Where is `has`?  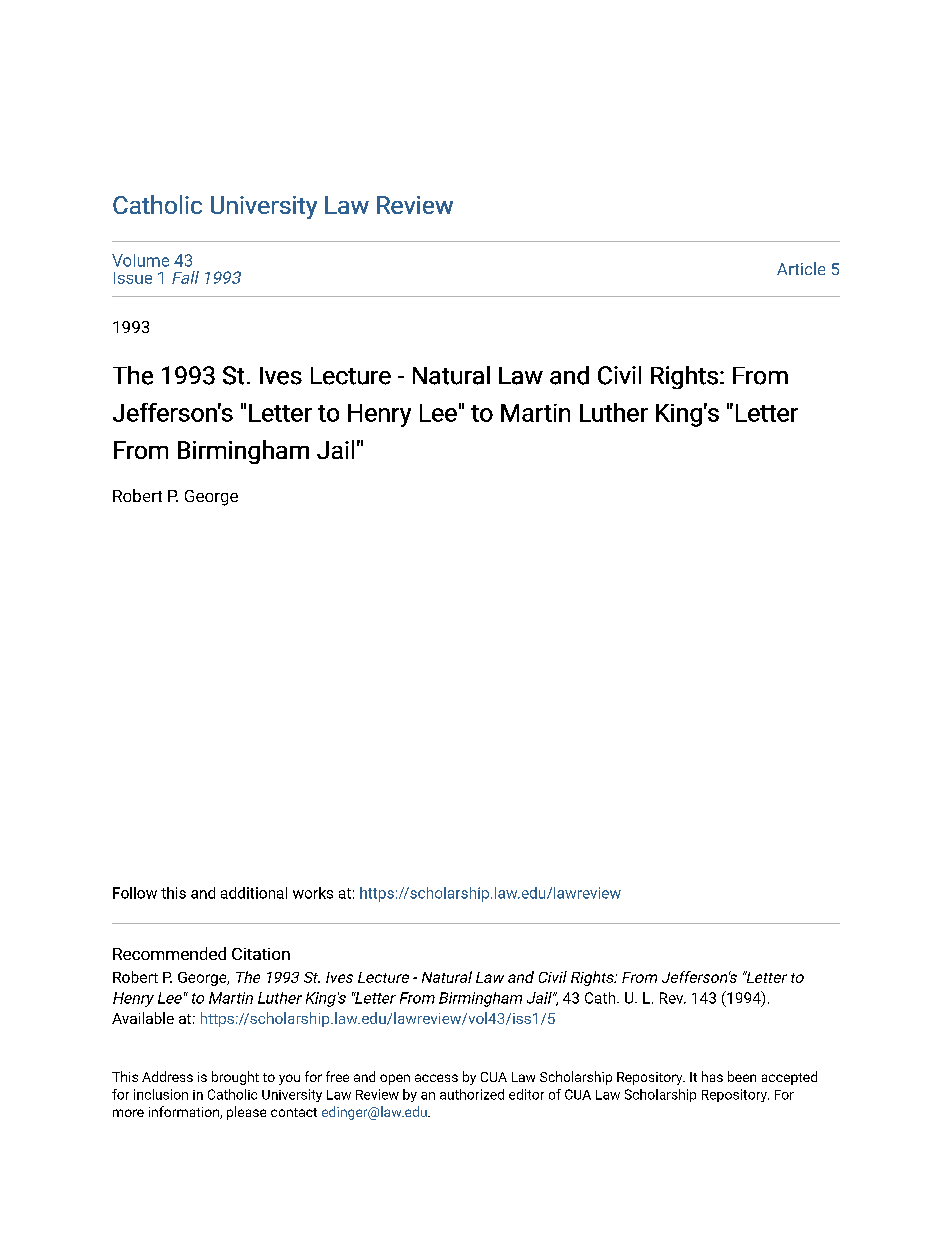 has is located at coordinates (712, 1076).
